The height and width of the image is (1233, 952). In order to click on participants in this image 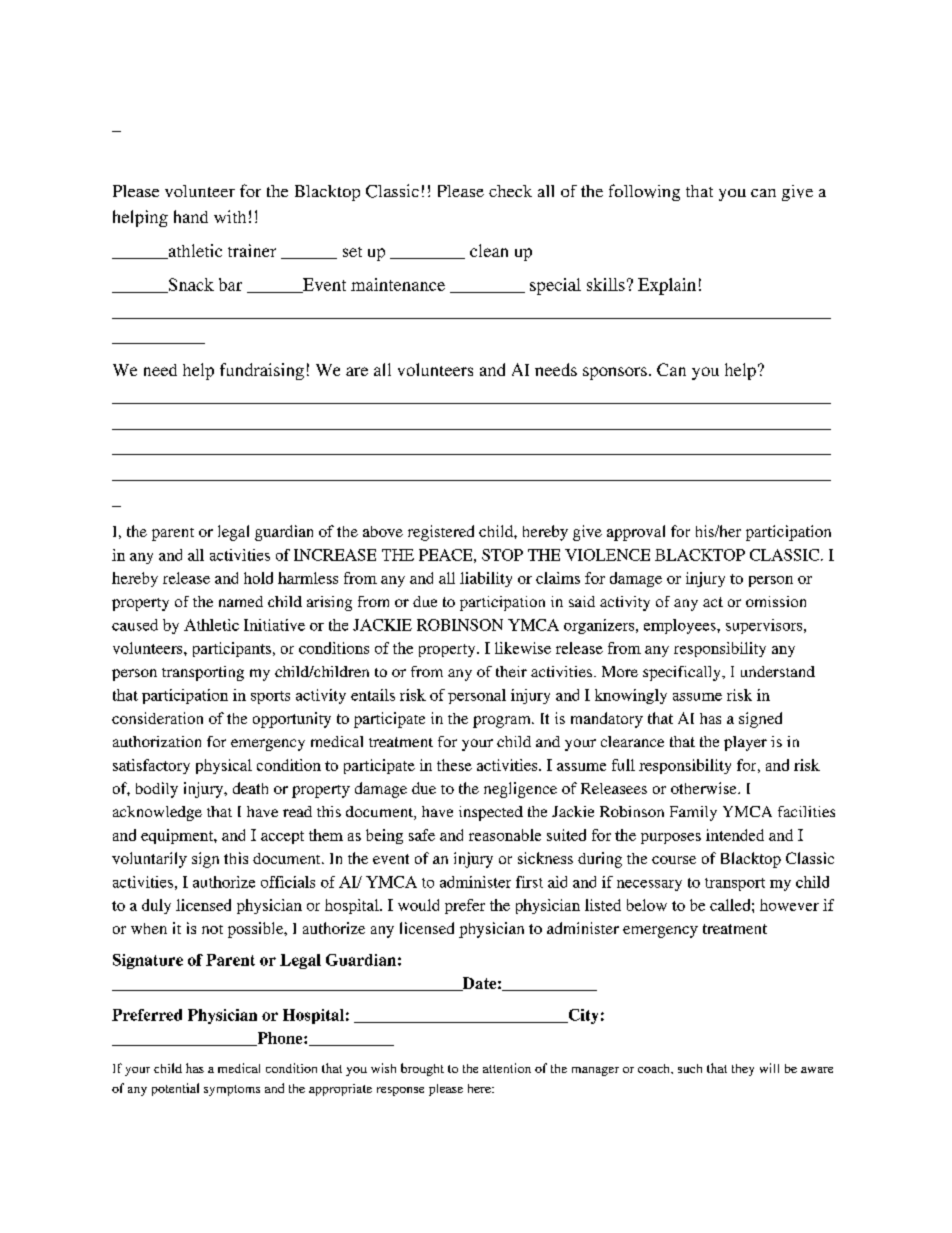, I will do `click(232, 649)`.
